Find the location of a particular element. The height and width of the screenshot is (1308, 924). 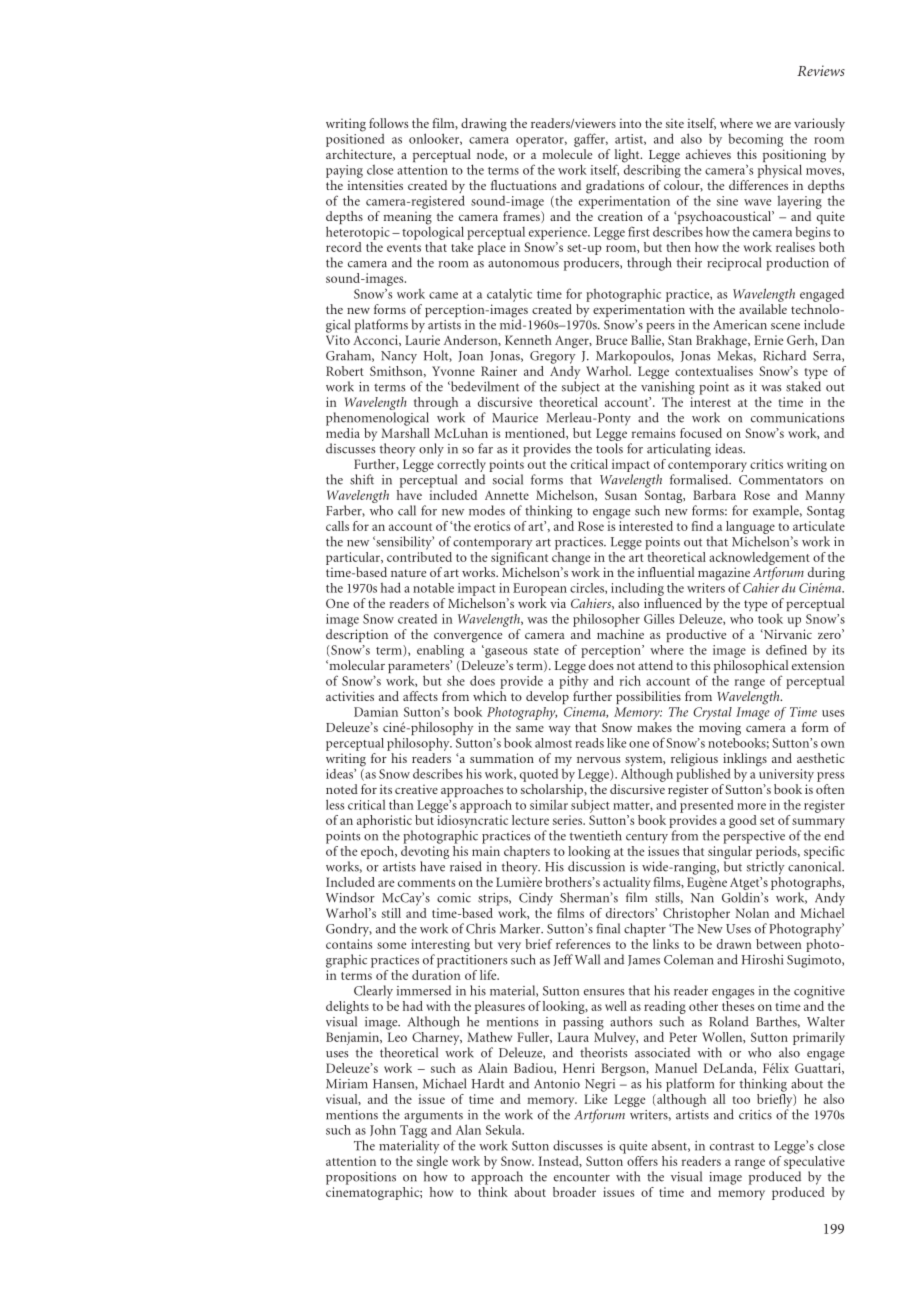

Ernie is located at coordinates (768, 340).
